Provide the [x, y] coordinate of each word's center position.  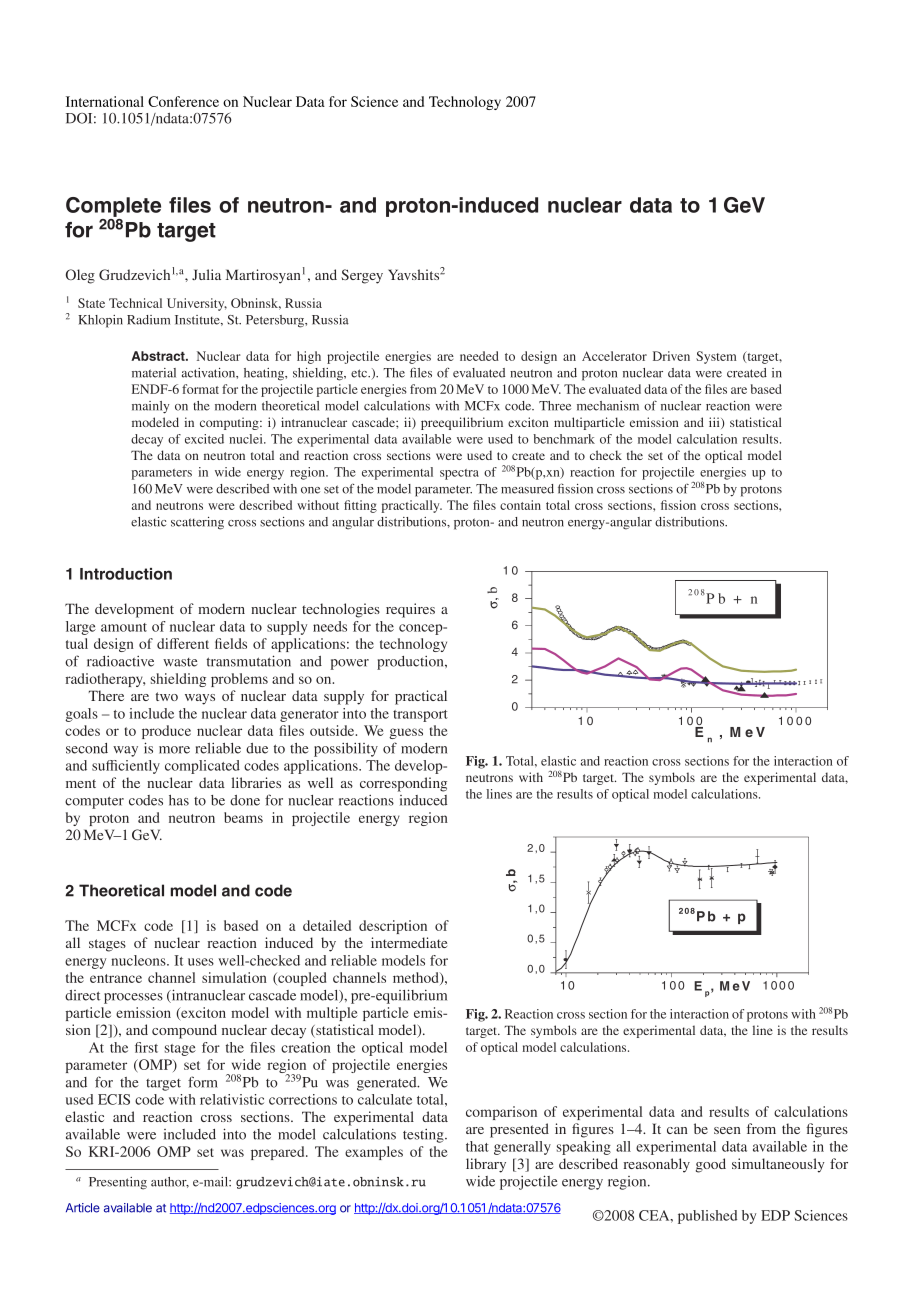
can [677, 1130]
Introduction [126, 574]
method [417, 978]
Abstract [159, 356]
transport [420, 716]
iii [715, 423]
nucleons [139, 960]
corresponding [403, 784]
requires [410, 610]
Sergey [362, 276]
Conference [183, 101]
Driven [671, 356]
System [716, 357]
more [174, 750]
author [170, 1182]
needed [479, 356]
